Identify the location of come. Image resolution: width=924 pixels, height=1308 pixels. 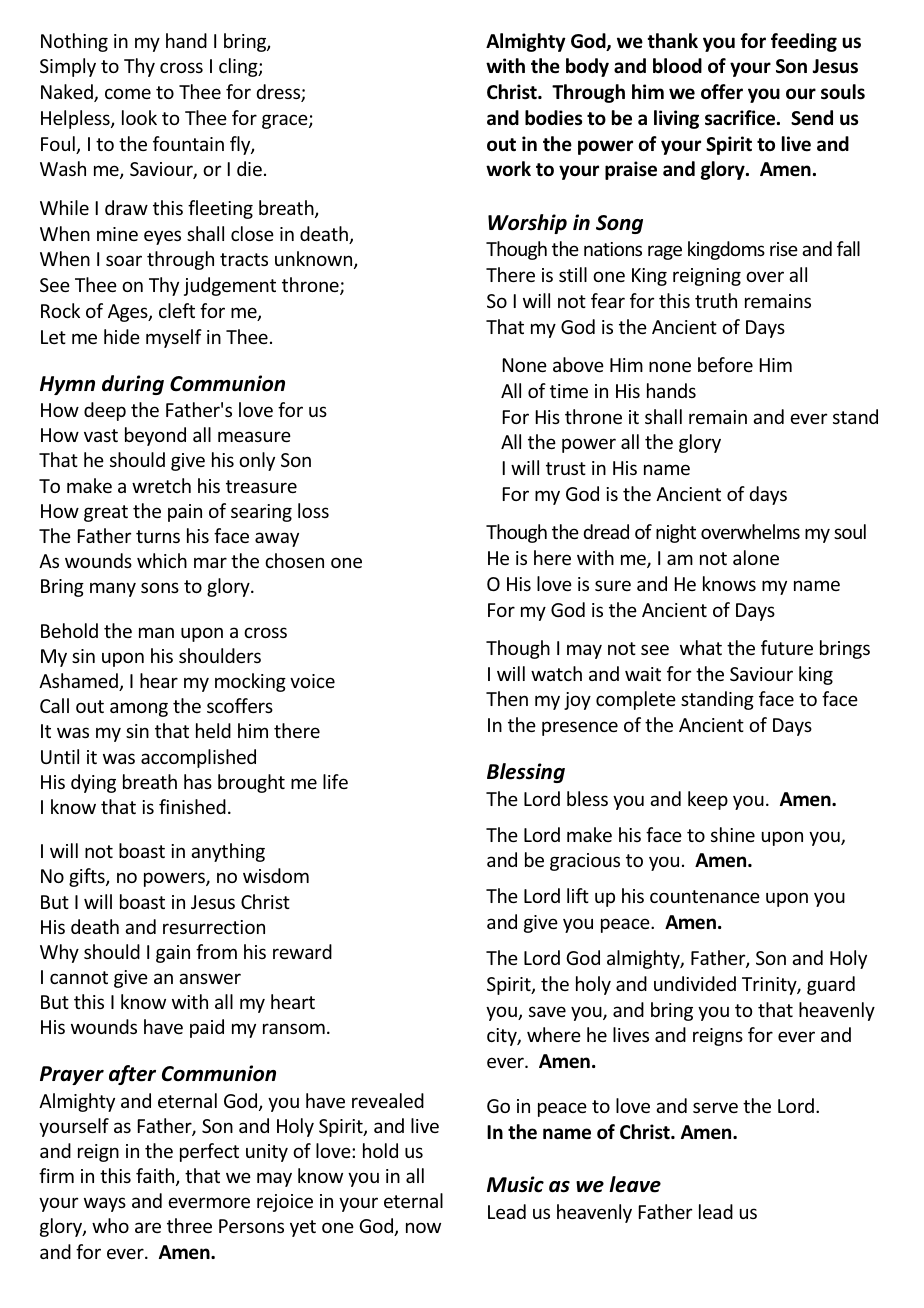
(128, 93).
